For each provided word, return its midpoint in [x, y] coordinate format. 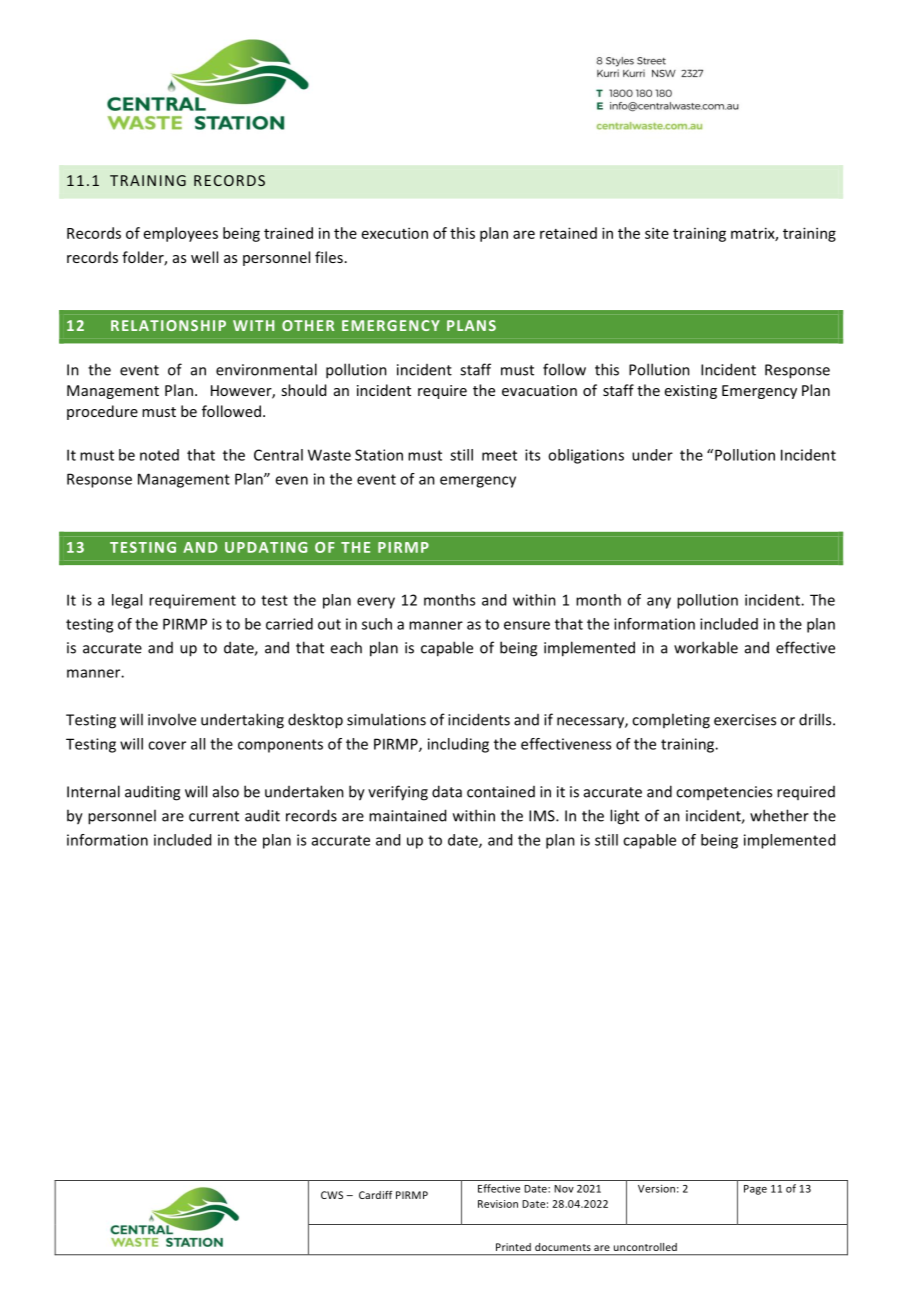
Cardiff [376, 1195]
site [657, 233]
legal [127, 601]
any [659, 603]
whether [779, 815]
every [376, 603]
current [214, 816]
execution [395, 233]
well [204, 257]
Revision [498, 1204]
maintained [407, 815]
